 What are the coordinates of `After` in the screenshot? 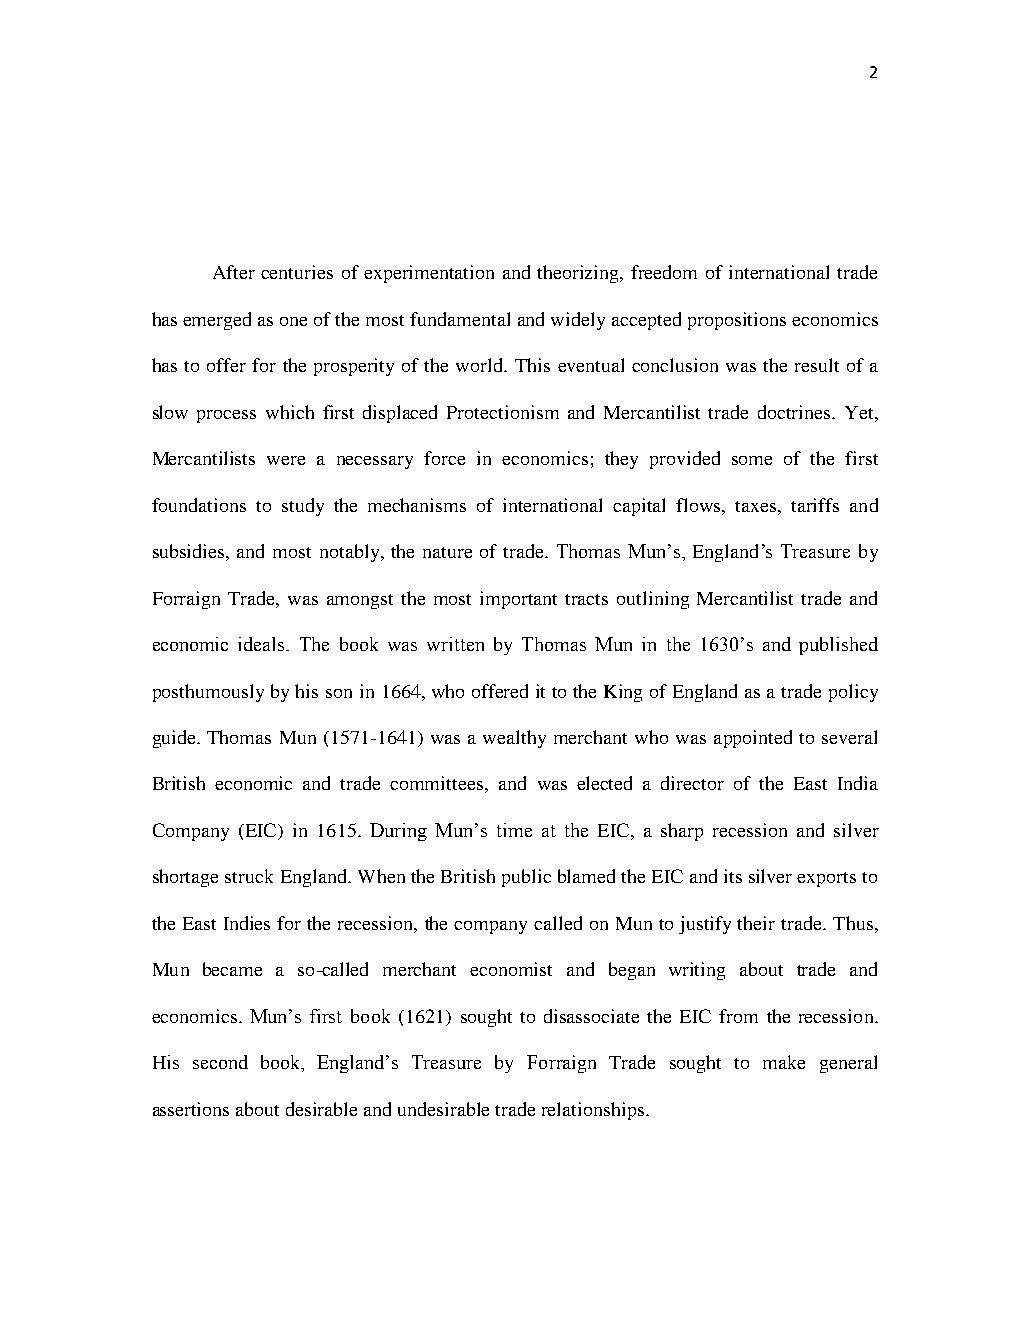 It's located at (234, 272).
